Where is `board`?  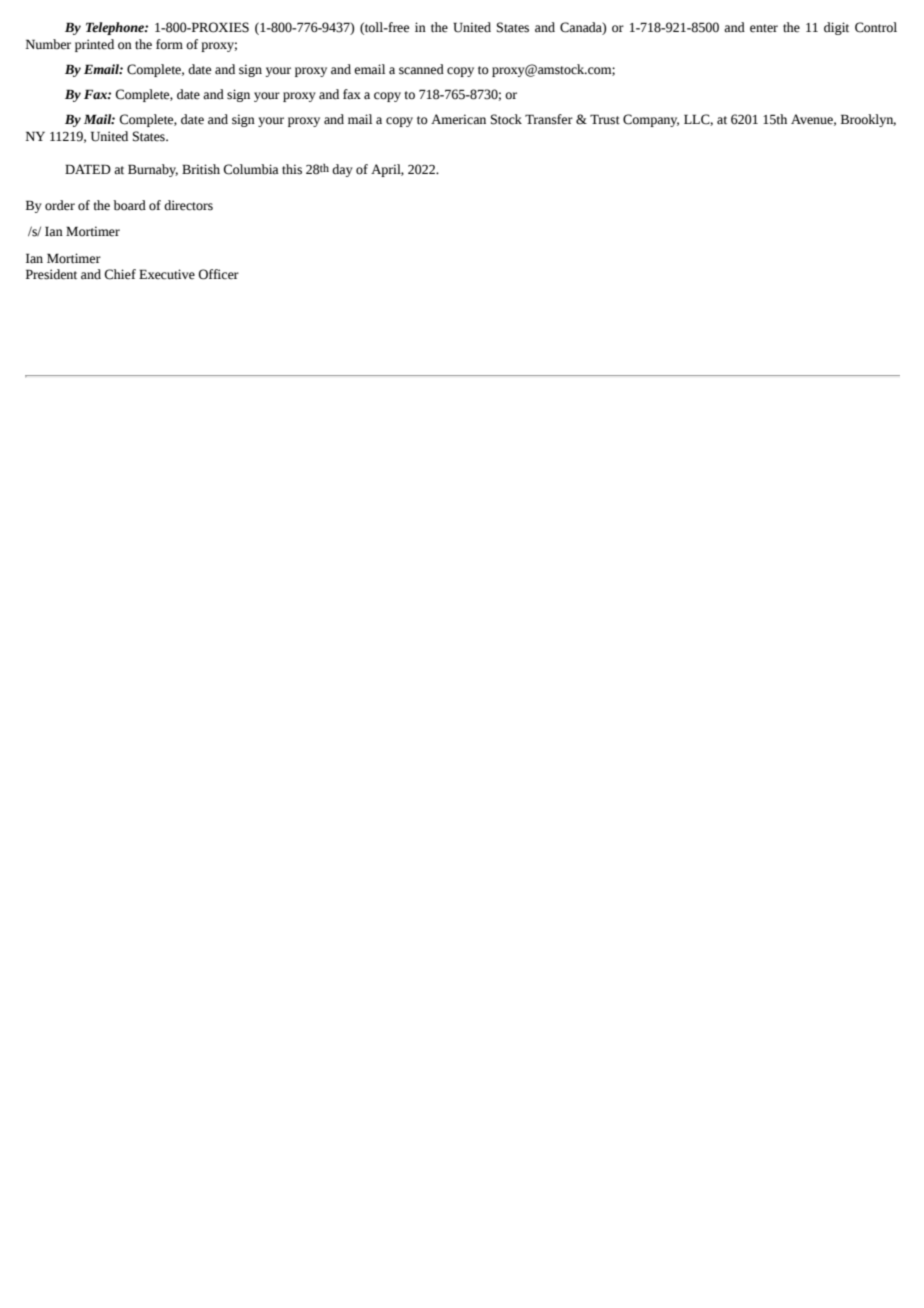 board is located at coordinates (129, 205).
